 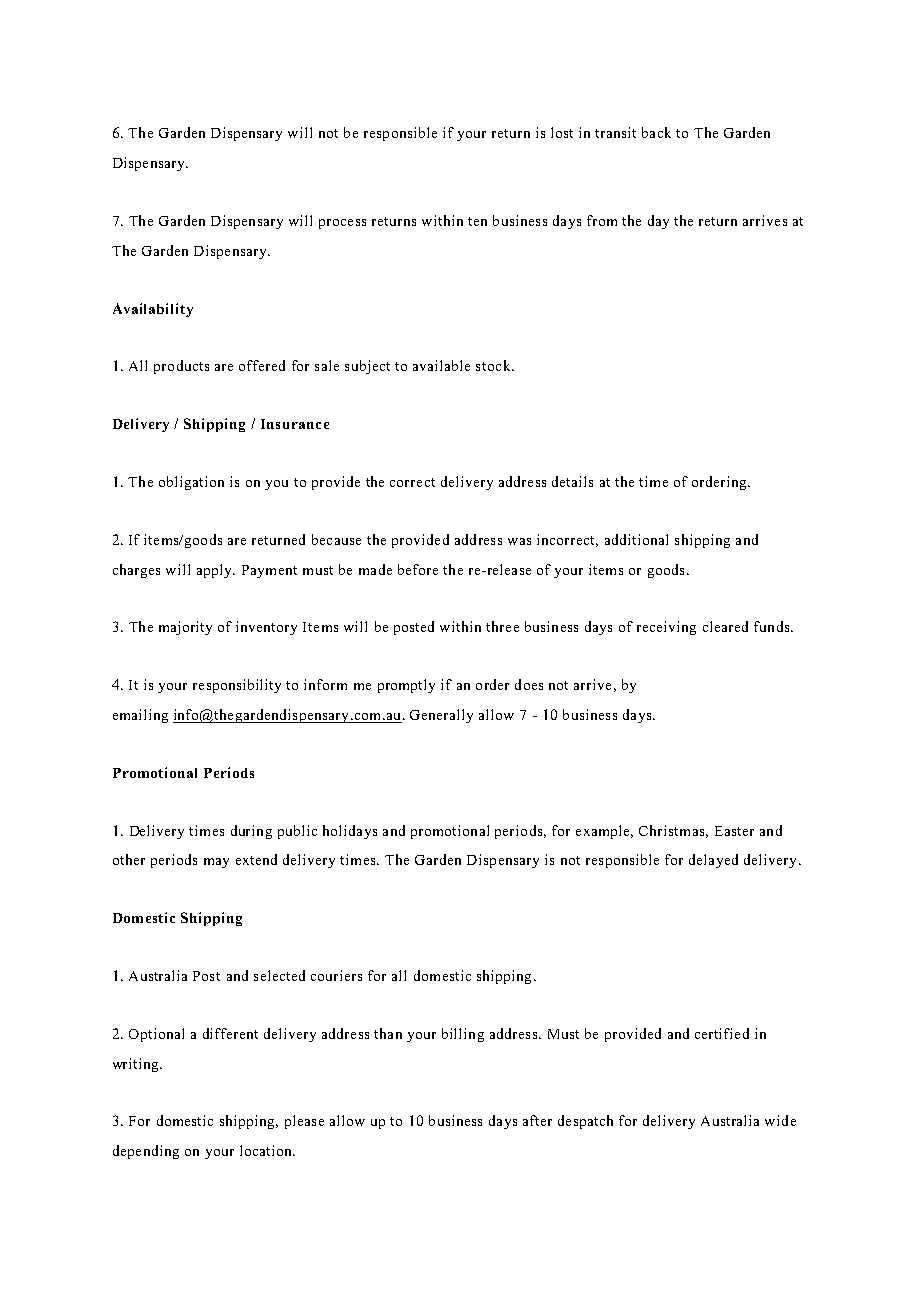 What do you see at coordinates (725, 626) in the image?
I see `cleared` at bounding box center [725, 626].
